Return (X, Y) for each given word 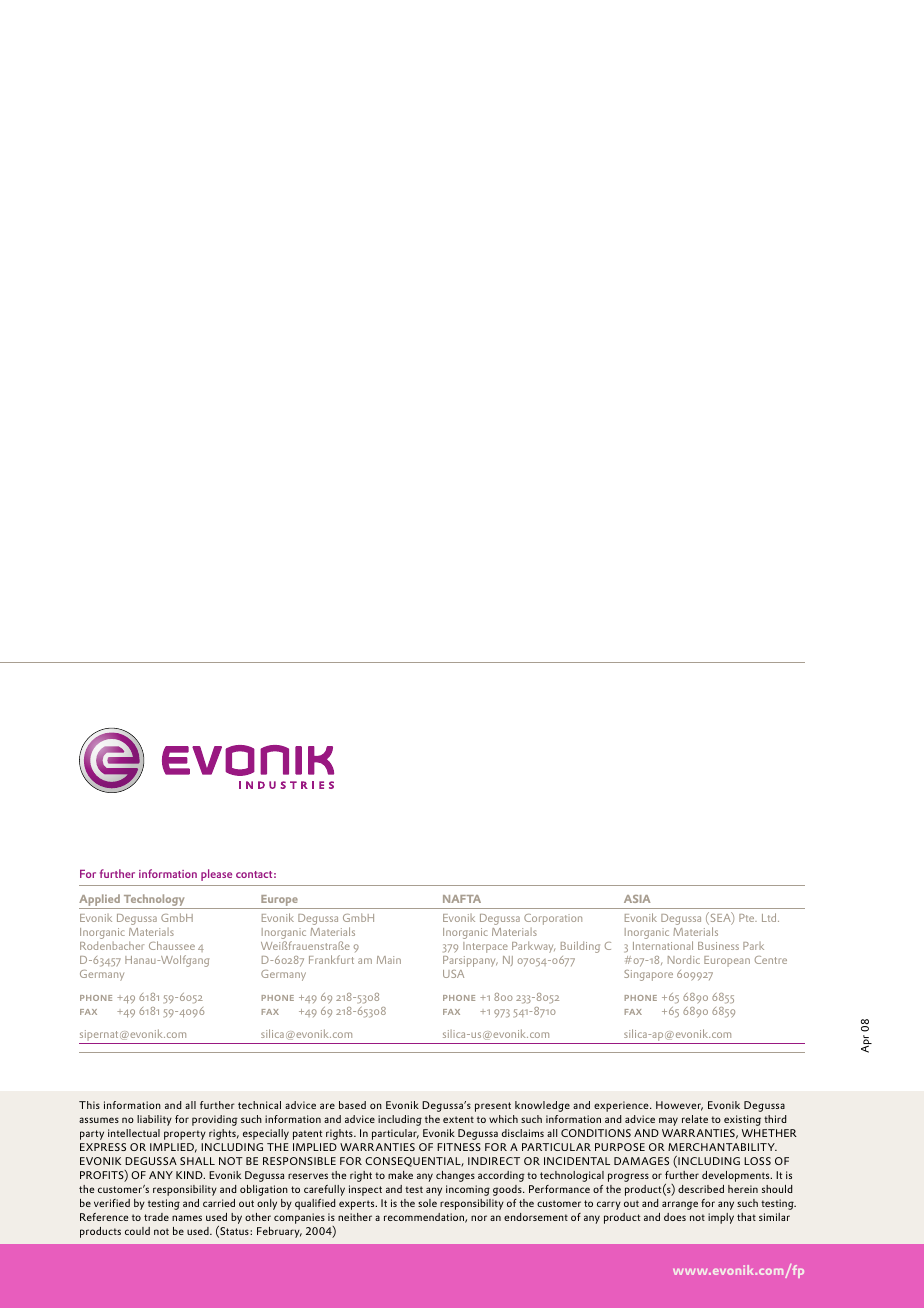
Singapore (648, 975)
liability (154, 1120)
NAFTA (462, 899)
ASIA (637, 899)
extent (458, 1119)
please (216, 875)
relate (695, 1119)
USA (453, 974)
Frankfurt (331, 959)
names (187, 1218)
